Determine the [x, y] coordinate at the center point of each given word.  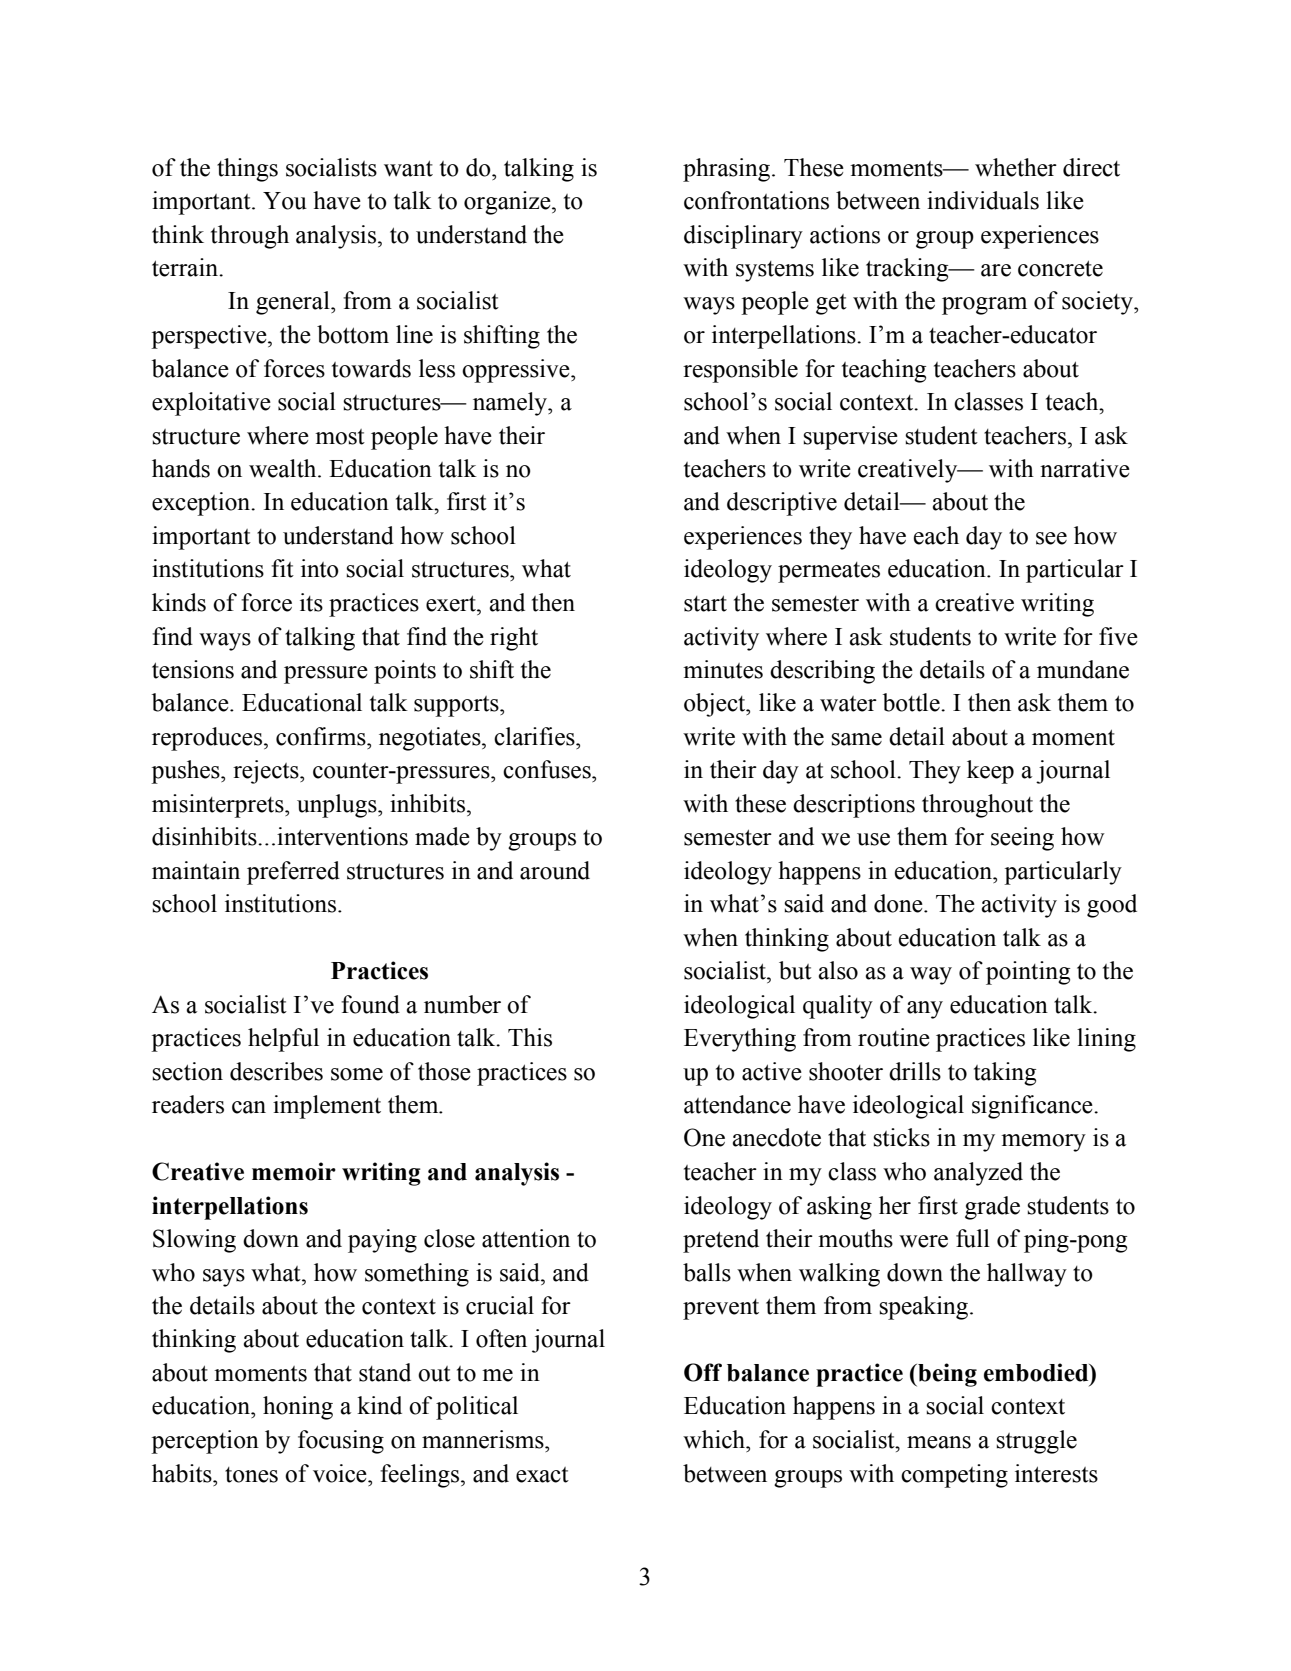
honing [298, 1408]
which [715, 1439]
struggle [1036, 1442]
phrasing [728, 170]
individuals [983, 200]
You [285, 201]
